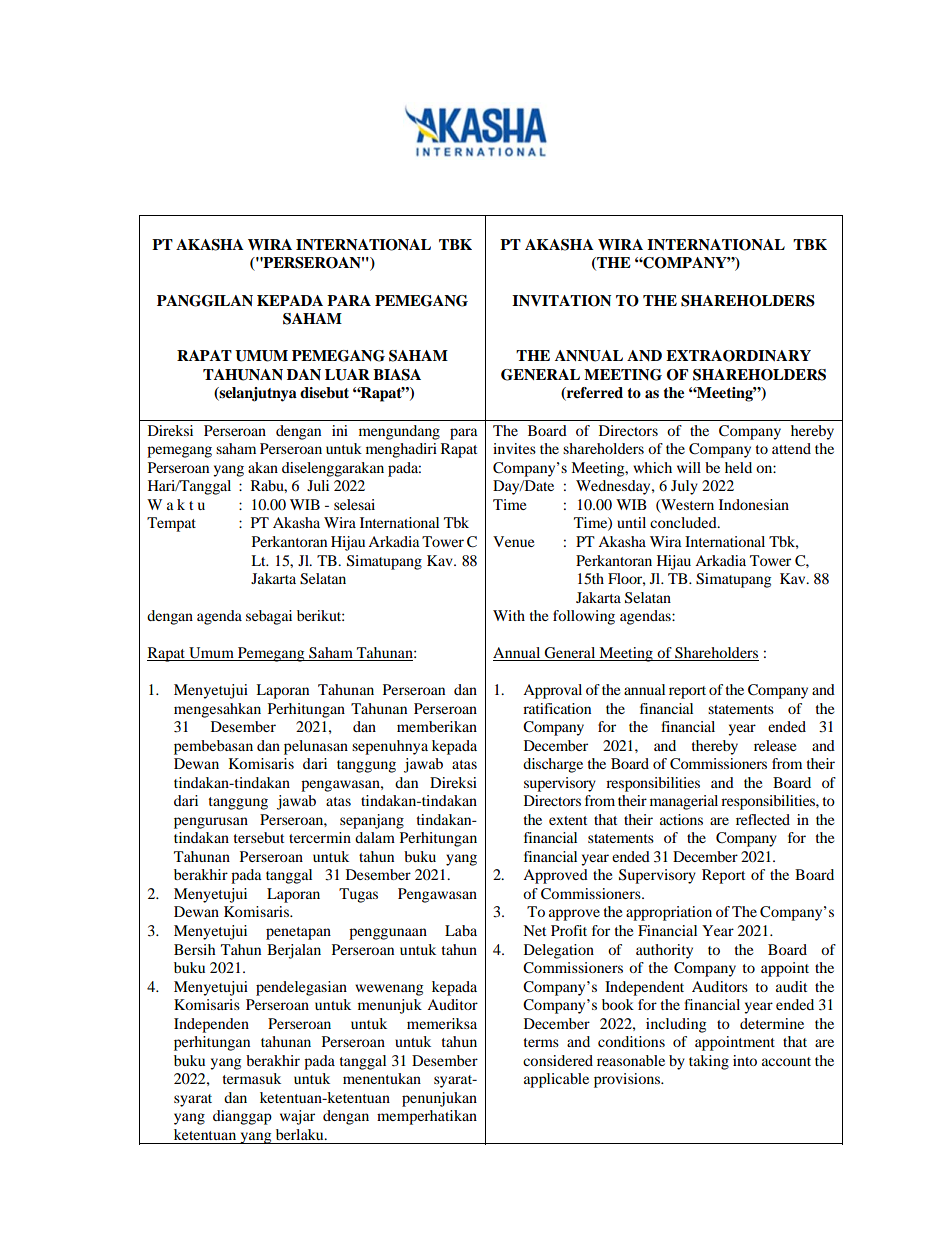 This screenshot has height=1233, width=952. What do you see at coordinates (558, 1060) in the screenshot?
I see `considered` at bounding box center [558, 1060].
